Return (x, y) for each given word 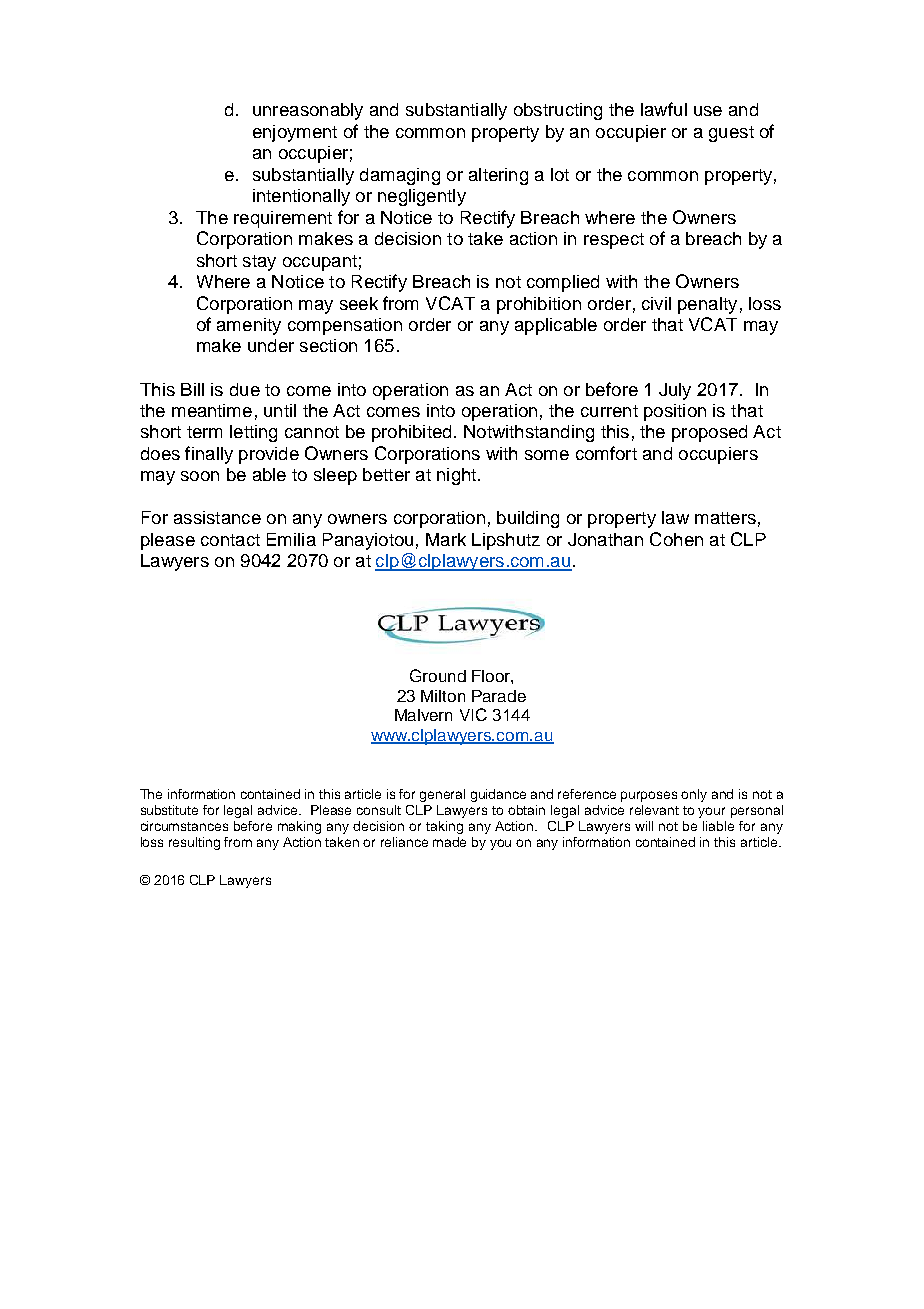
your (711, 812)
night (456, 476)
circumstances (184, 826)
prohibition (539, 305)
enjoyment (295, 133)
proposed (709, 433)
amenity (249, 326)
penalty (707, 305)
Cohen (676, 539)
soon (200, 476)
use (708, 111)
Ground (438, 675)
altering (498, 176)
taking (444, 827)
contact (230, 540)
